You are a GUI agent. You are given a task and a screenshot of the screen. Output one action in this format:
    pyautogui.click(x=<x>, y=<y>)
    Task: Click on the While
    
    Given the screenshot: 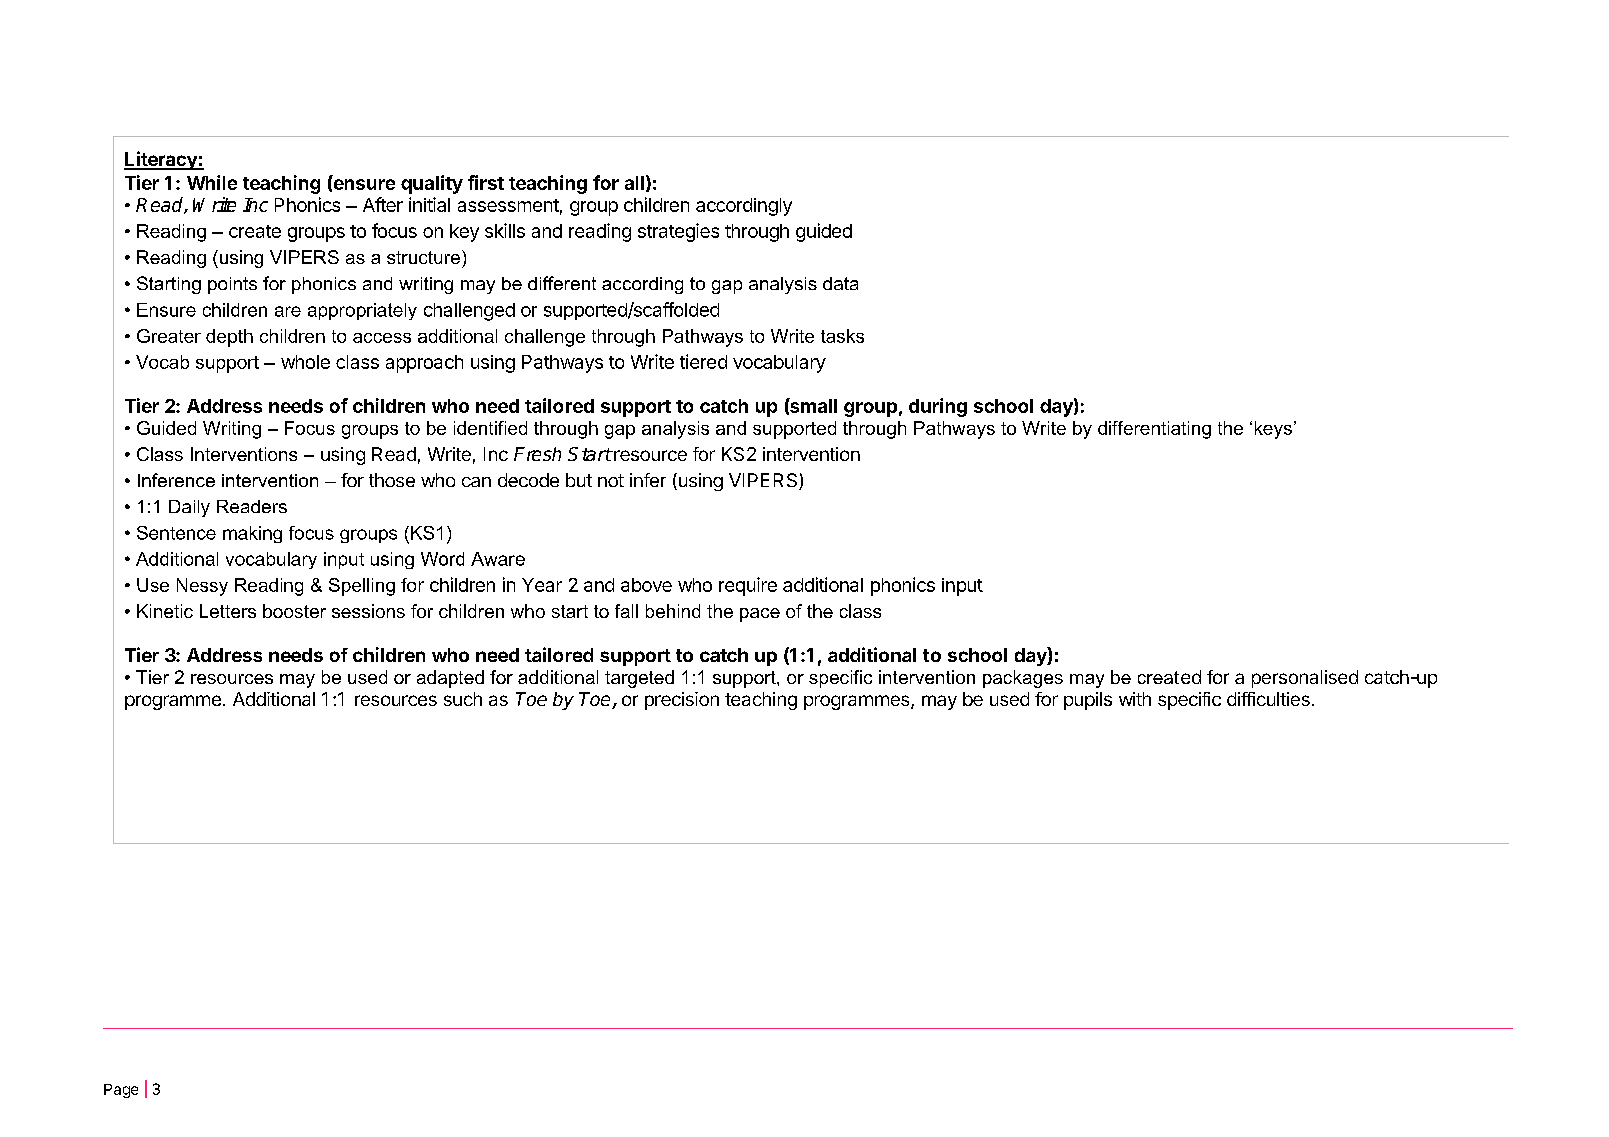 What is the action you would take?
    pyautogui.click(x=212, y=182)
